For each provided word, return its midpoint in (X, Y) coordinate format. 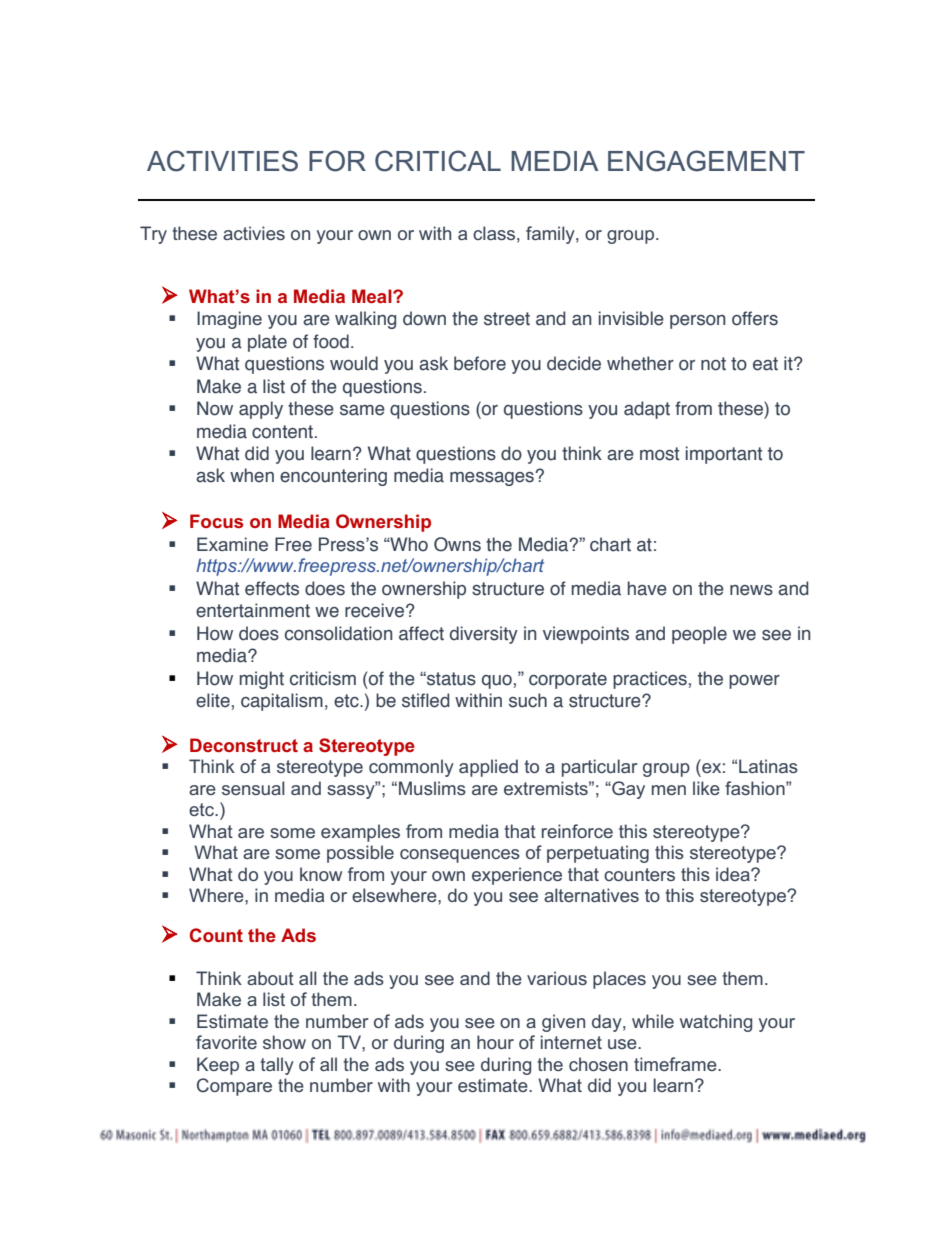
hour (495, 1042)
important (724, 455)
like (706, 788)
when (252, 475)
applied (488, 768)
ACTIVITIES (222, 161)
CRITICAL (438, 161)
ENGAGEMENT (706, 161)
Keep (218, 1066)
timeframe (676, 1064)
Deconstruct (244, 745)
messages (493, 479)
